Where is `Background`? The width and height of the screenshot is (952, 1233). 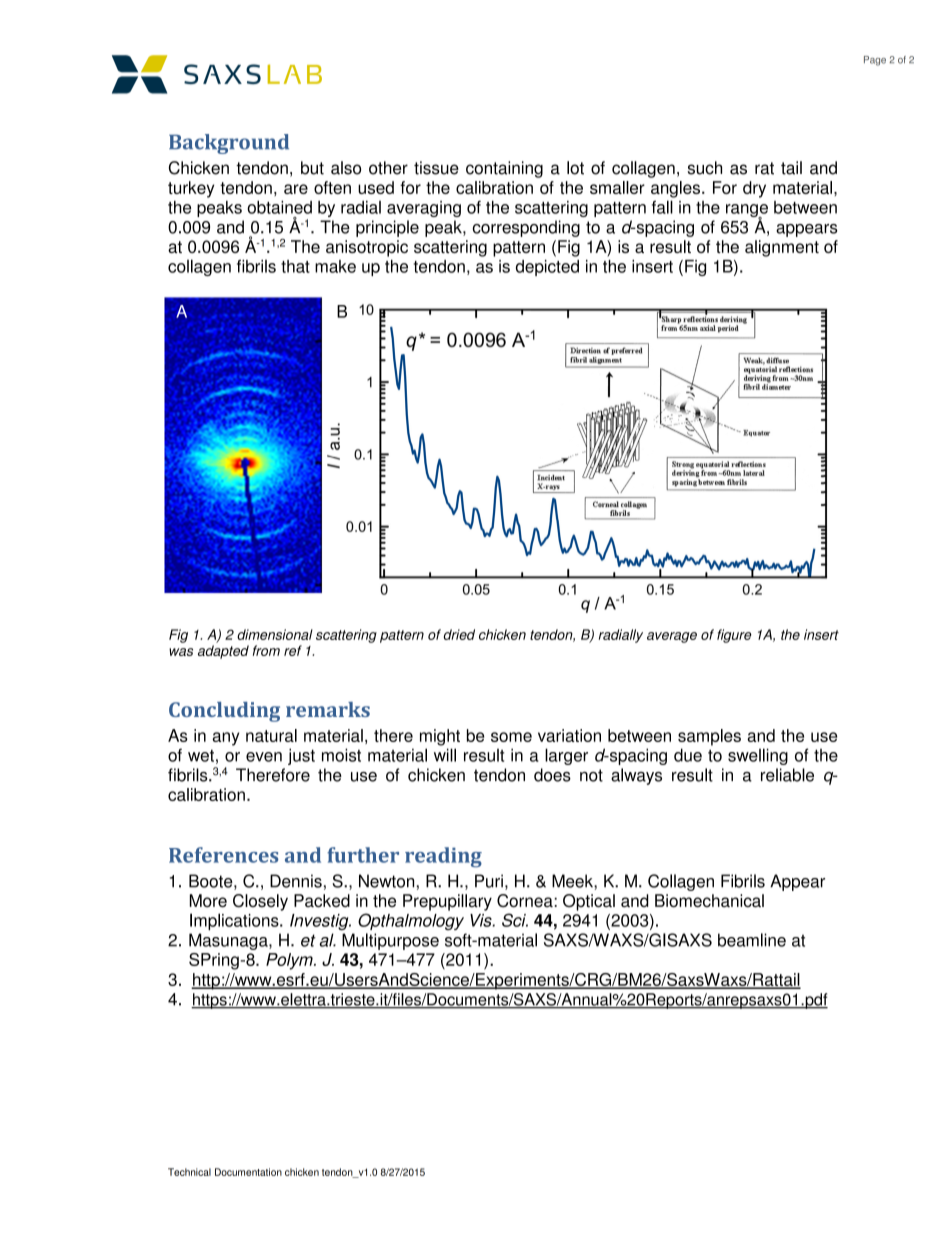 Background is located at coordinates (229, 144).
